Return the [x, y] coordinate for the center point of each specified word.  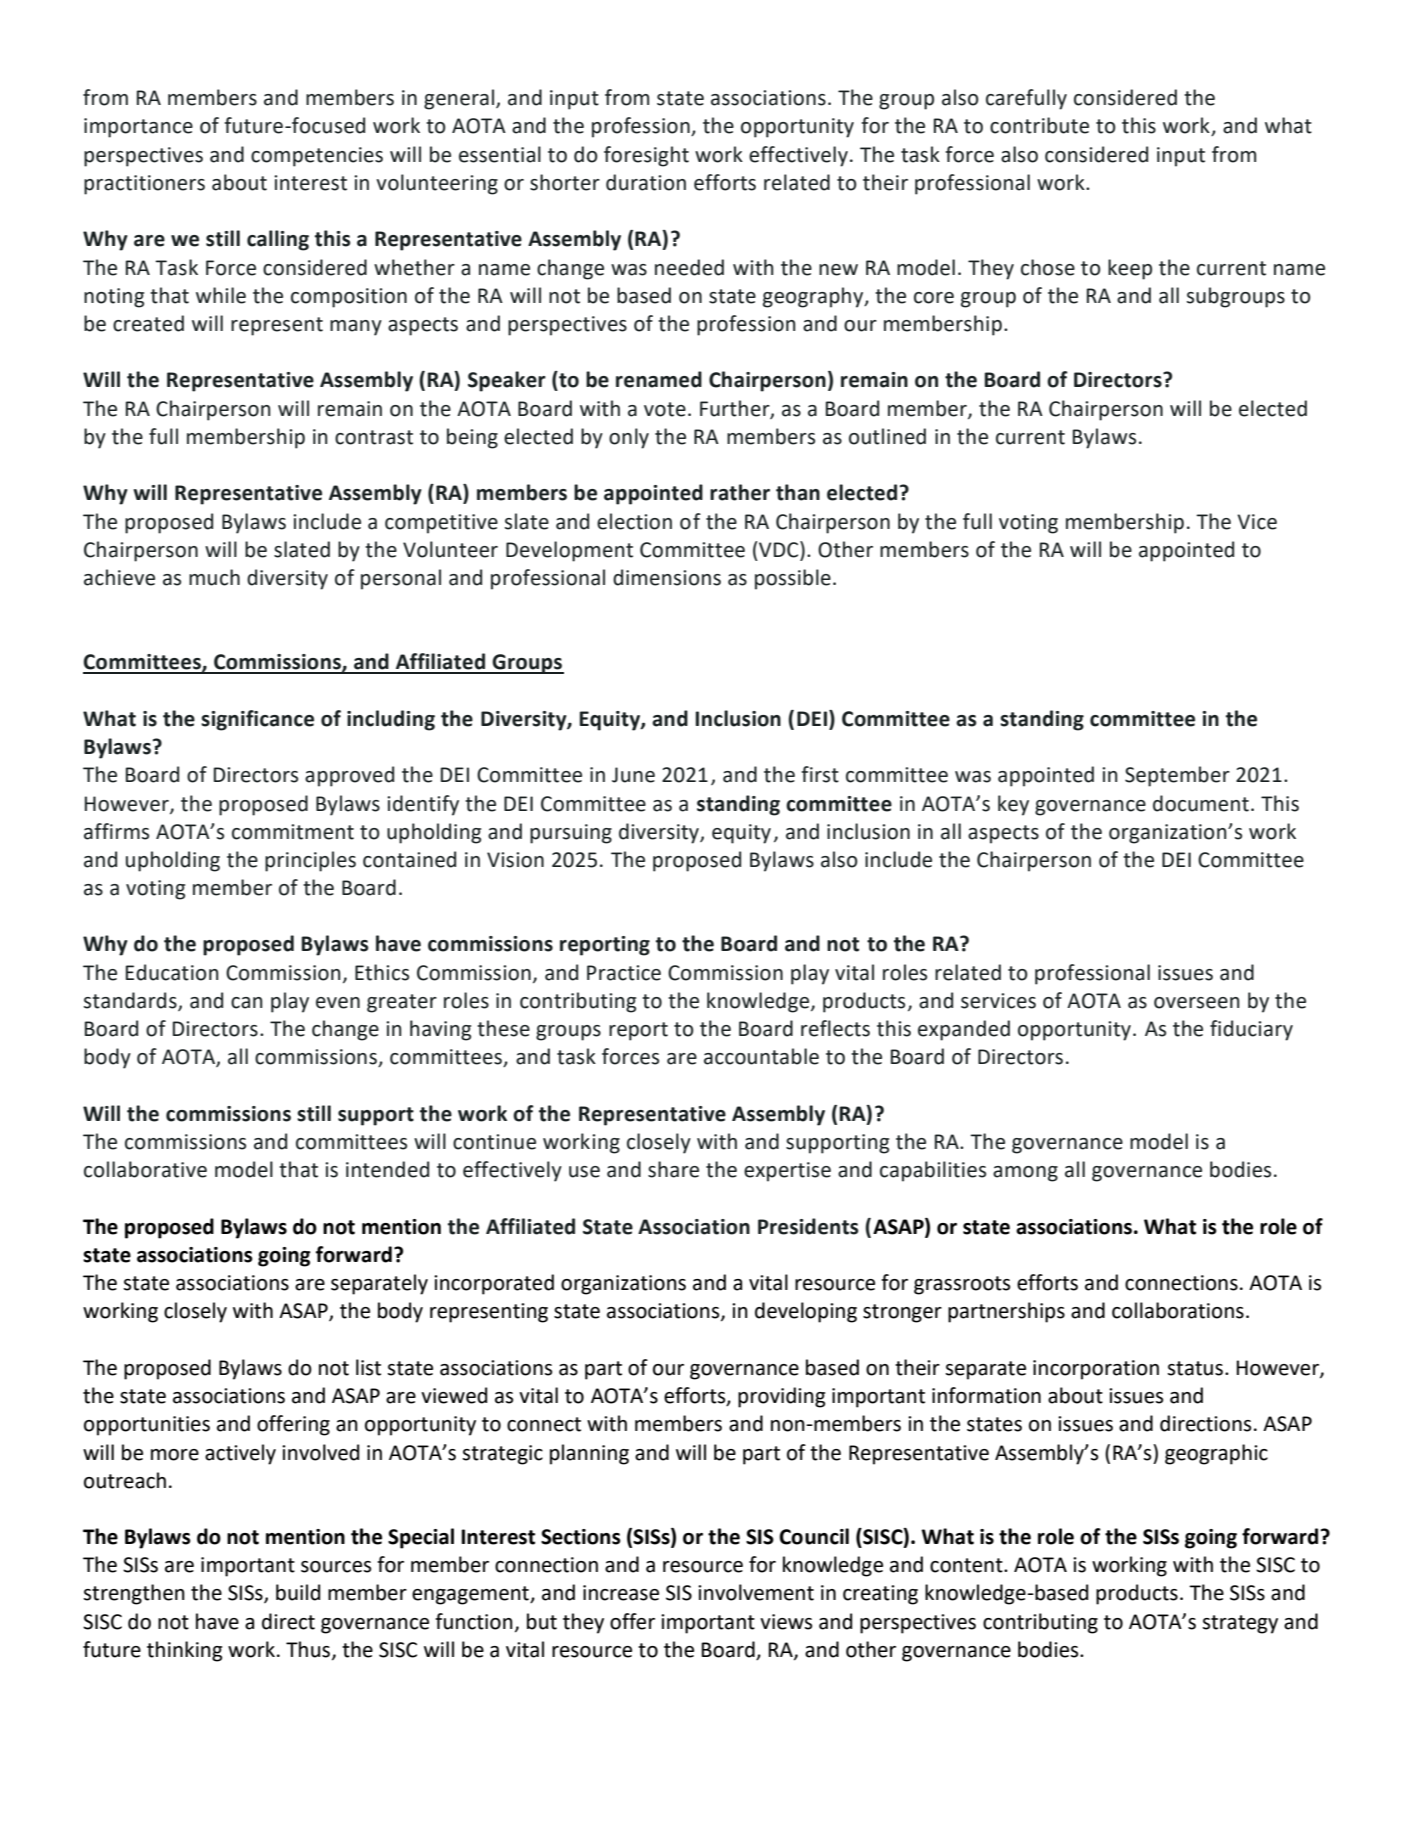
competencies [317, 157]
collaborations [1178, 1310]
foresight [646, 156]
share [673, 1169]
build [298, 1592]
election [634, 521]
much [214, 577]
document [1201, 803]
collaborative [145, 1169]
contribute [1039, 125]
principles [310, 861]
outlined [887, 436]
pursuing [571, 834]
